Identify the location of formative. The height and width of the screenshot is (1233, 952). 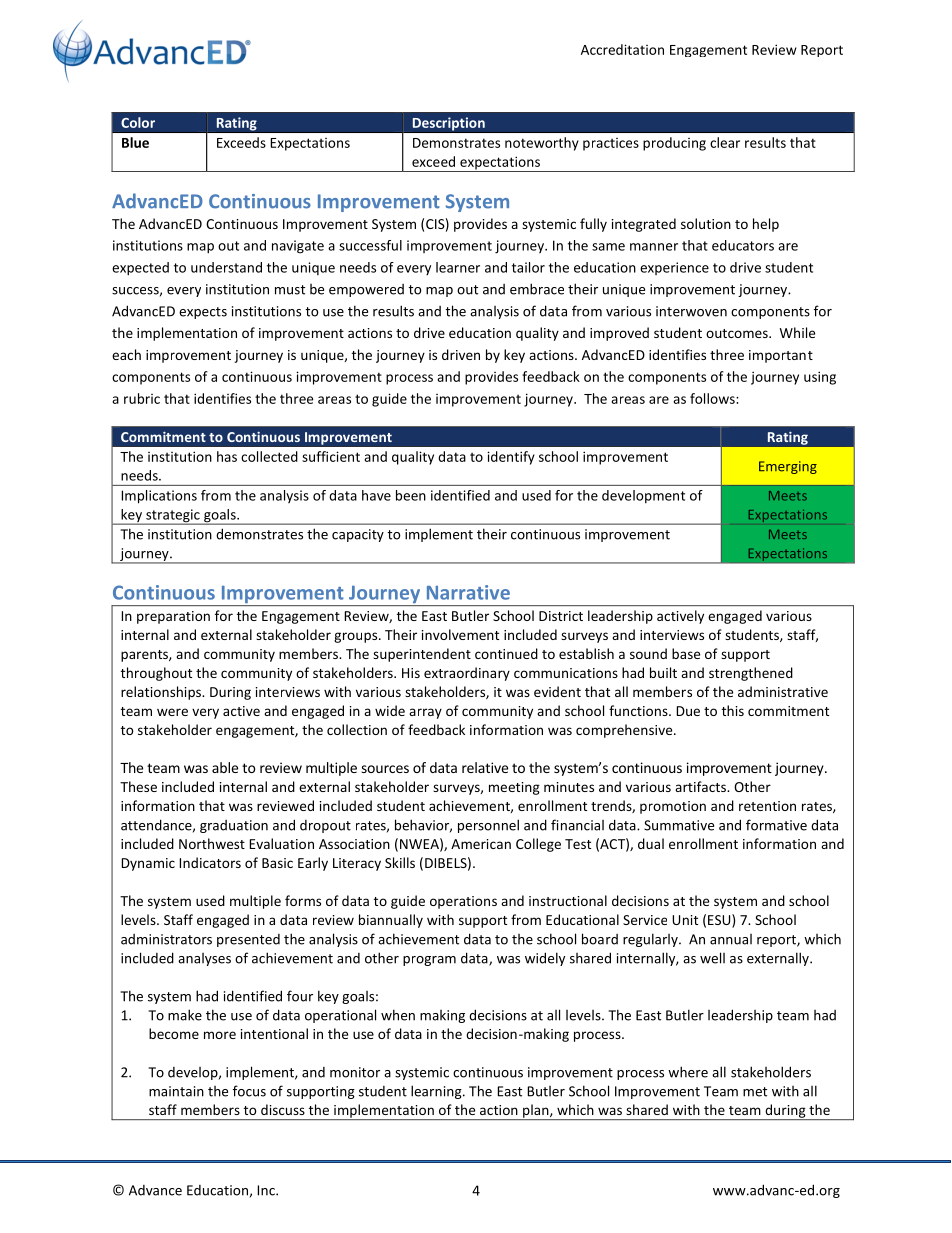
(776, 825).
